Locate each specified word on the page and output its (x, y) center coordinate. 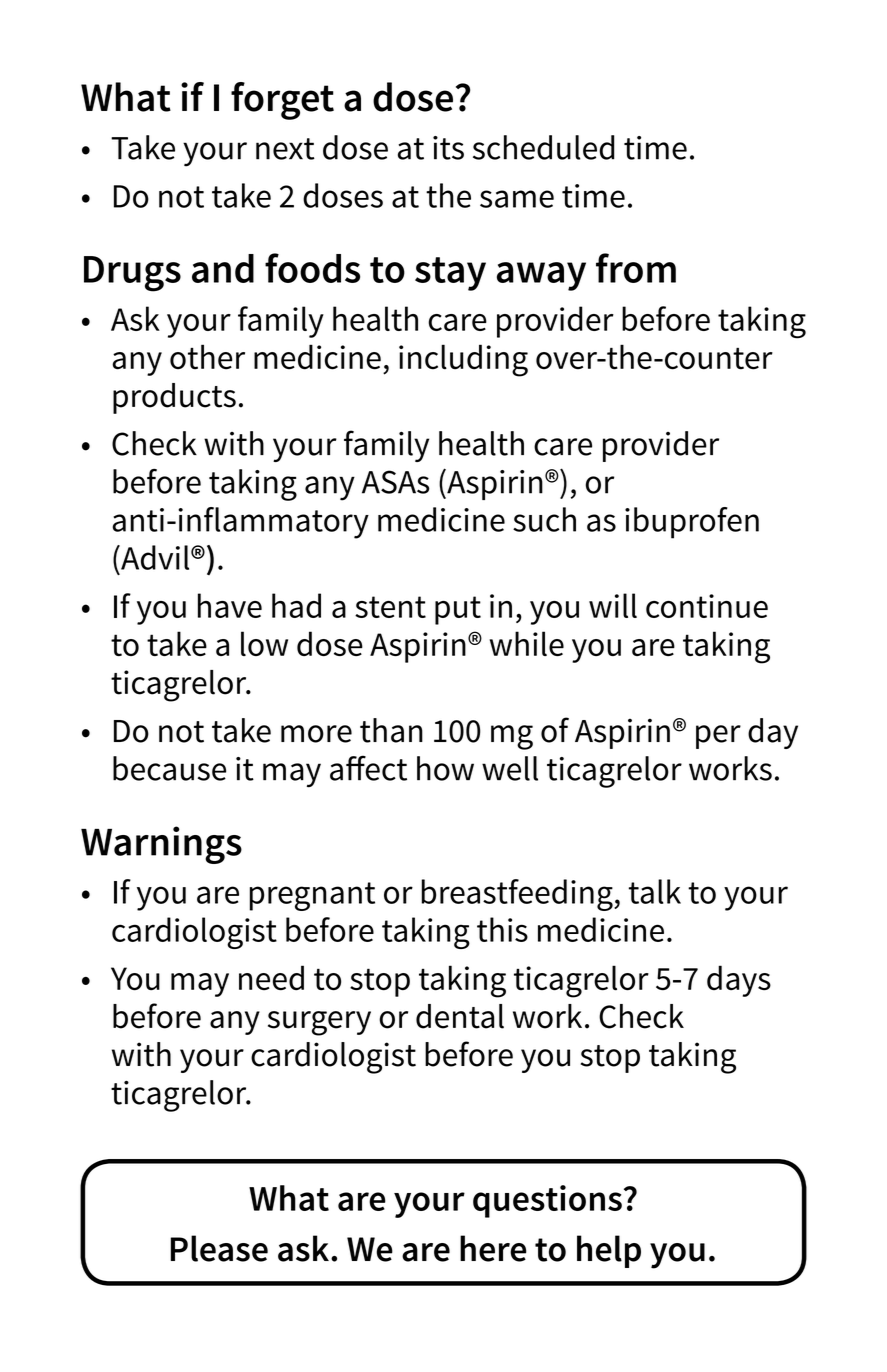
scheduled (543, 147)
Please (219, 1248)
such (544, 519)
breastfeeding (518, 895)
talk (655, 891)
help (609, 1251)
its (448, 148)
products (174, 398)
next (285, 149)
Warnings (161, 845)
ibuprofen (692, 523)
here (493, 1248)
